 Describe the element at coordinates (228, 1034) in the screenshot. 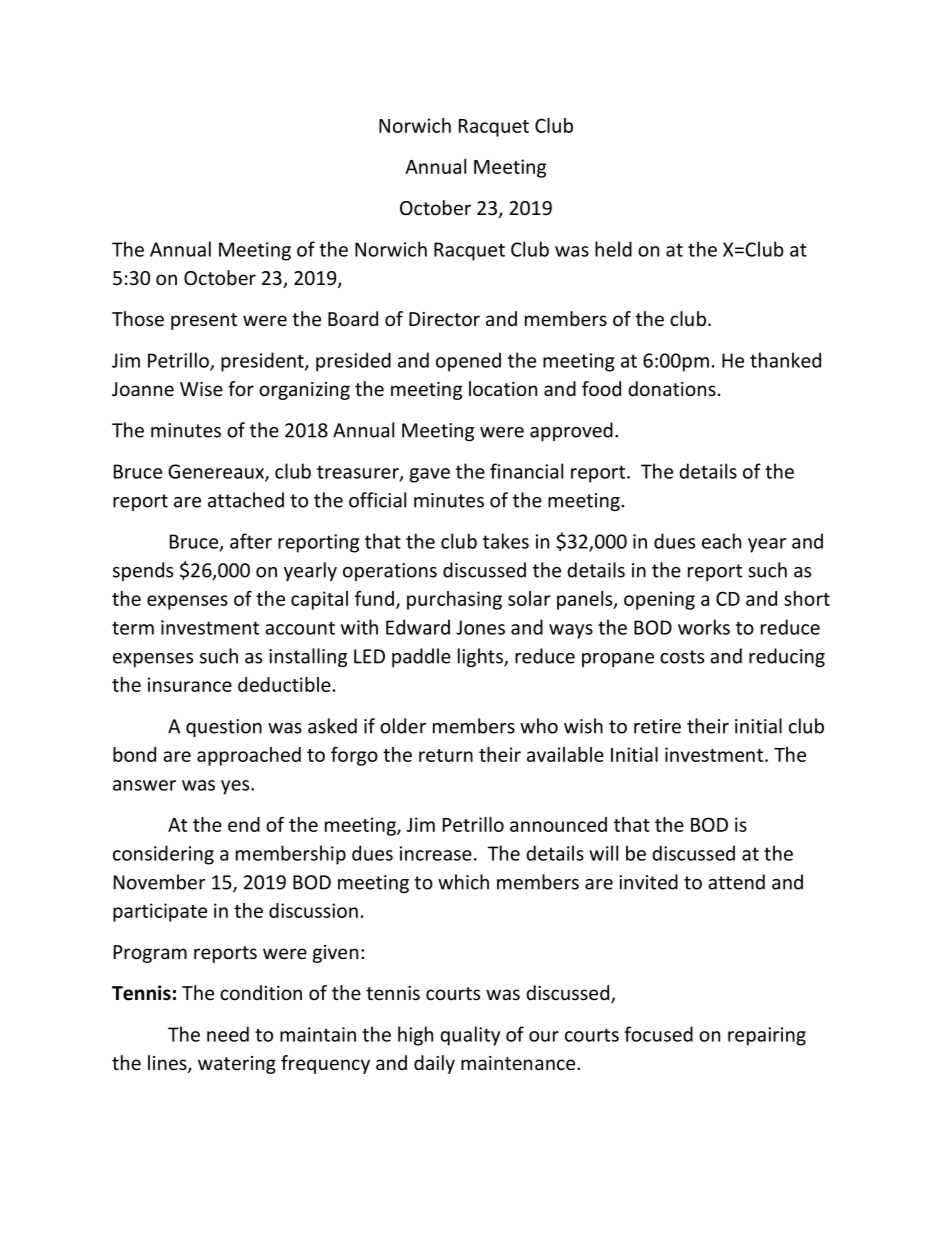

I see `need` at that location.
